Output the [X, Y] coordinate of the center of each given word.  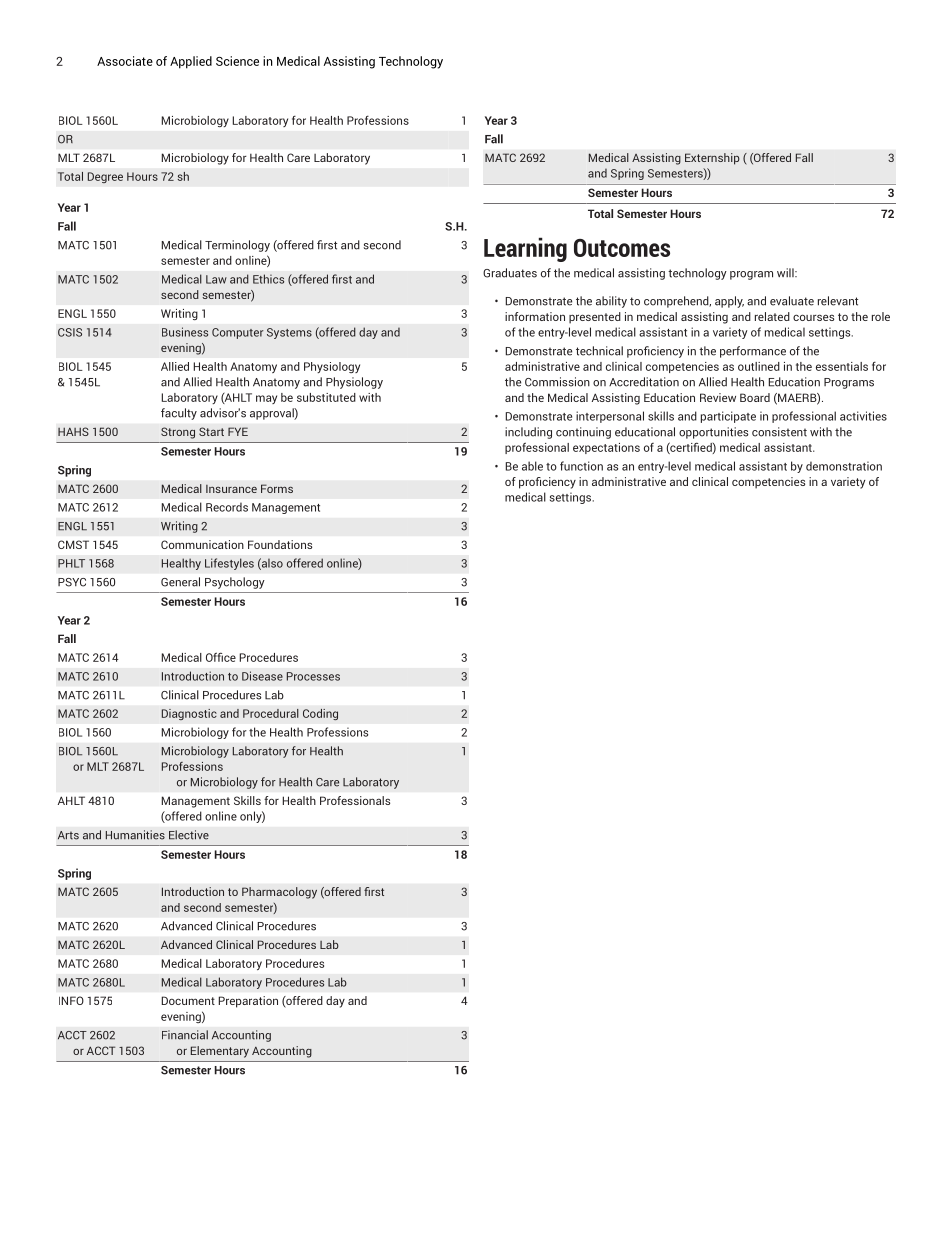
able [532, 466]
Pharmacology [279, 893]
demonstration [844, 466]
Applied [191, 62]
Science [237, 61]
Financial [185, 1035]
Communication [202, 544]
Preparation [248, 1002]
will [786, 272]
